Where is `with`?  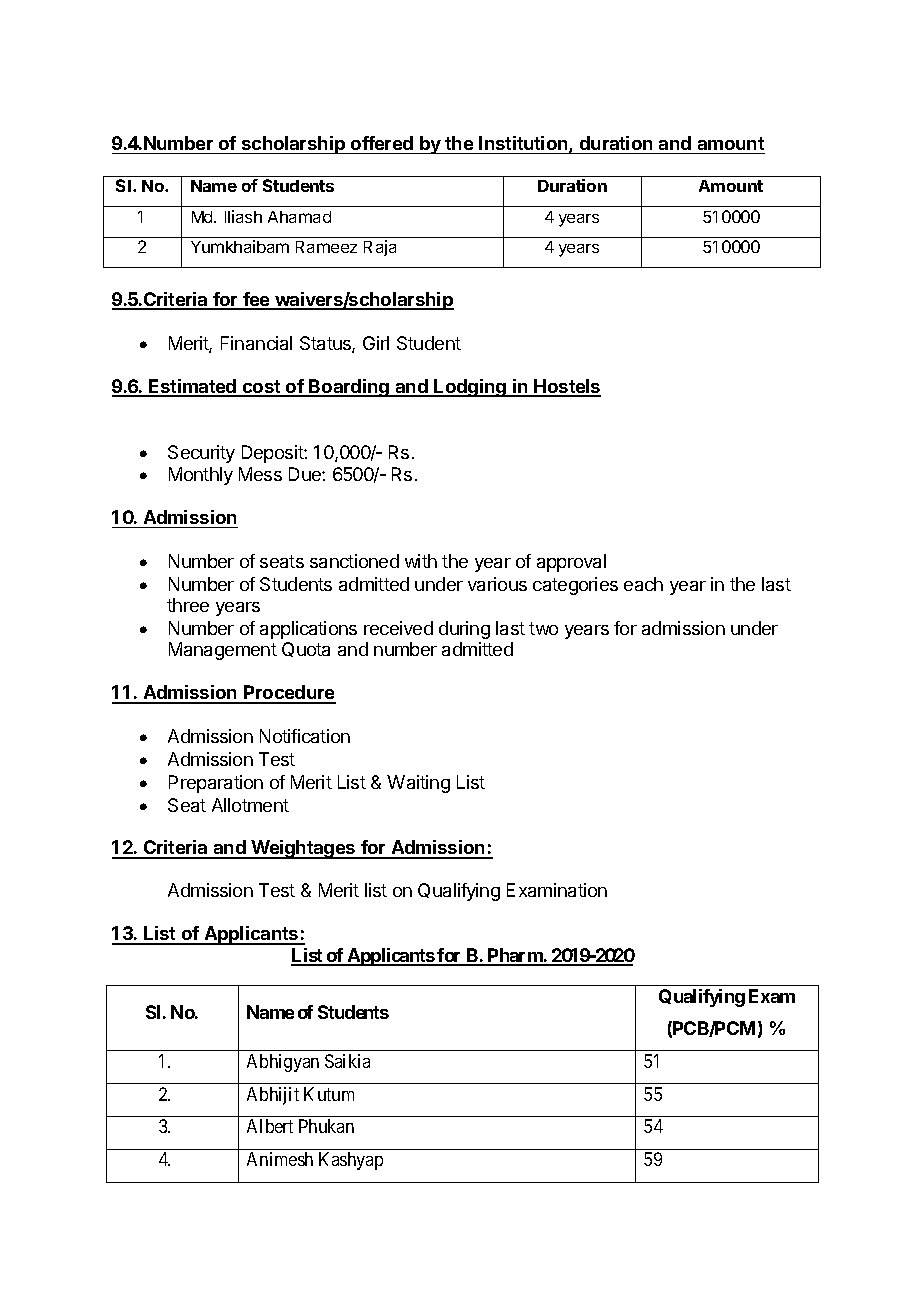 with is located at coordinates (421, 561).
